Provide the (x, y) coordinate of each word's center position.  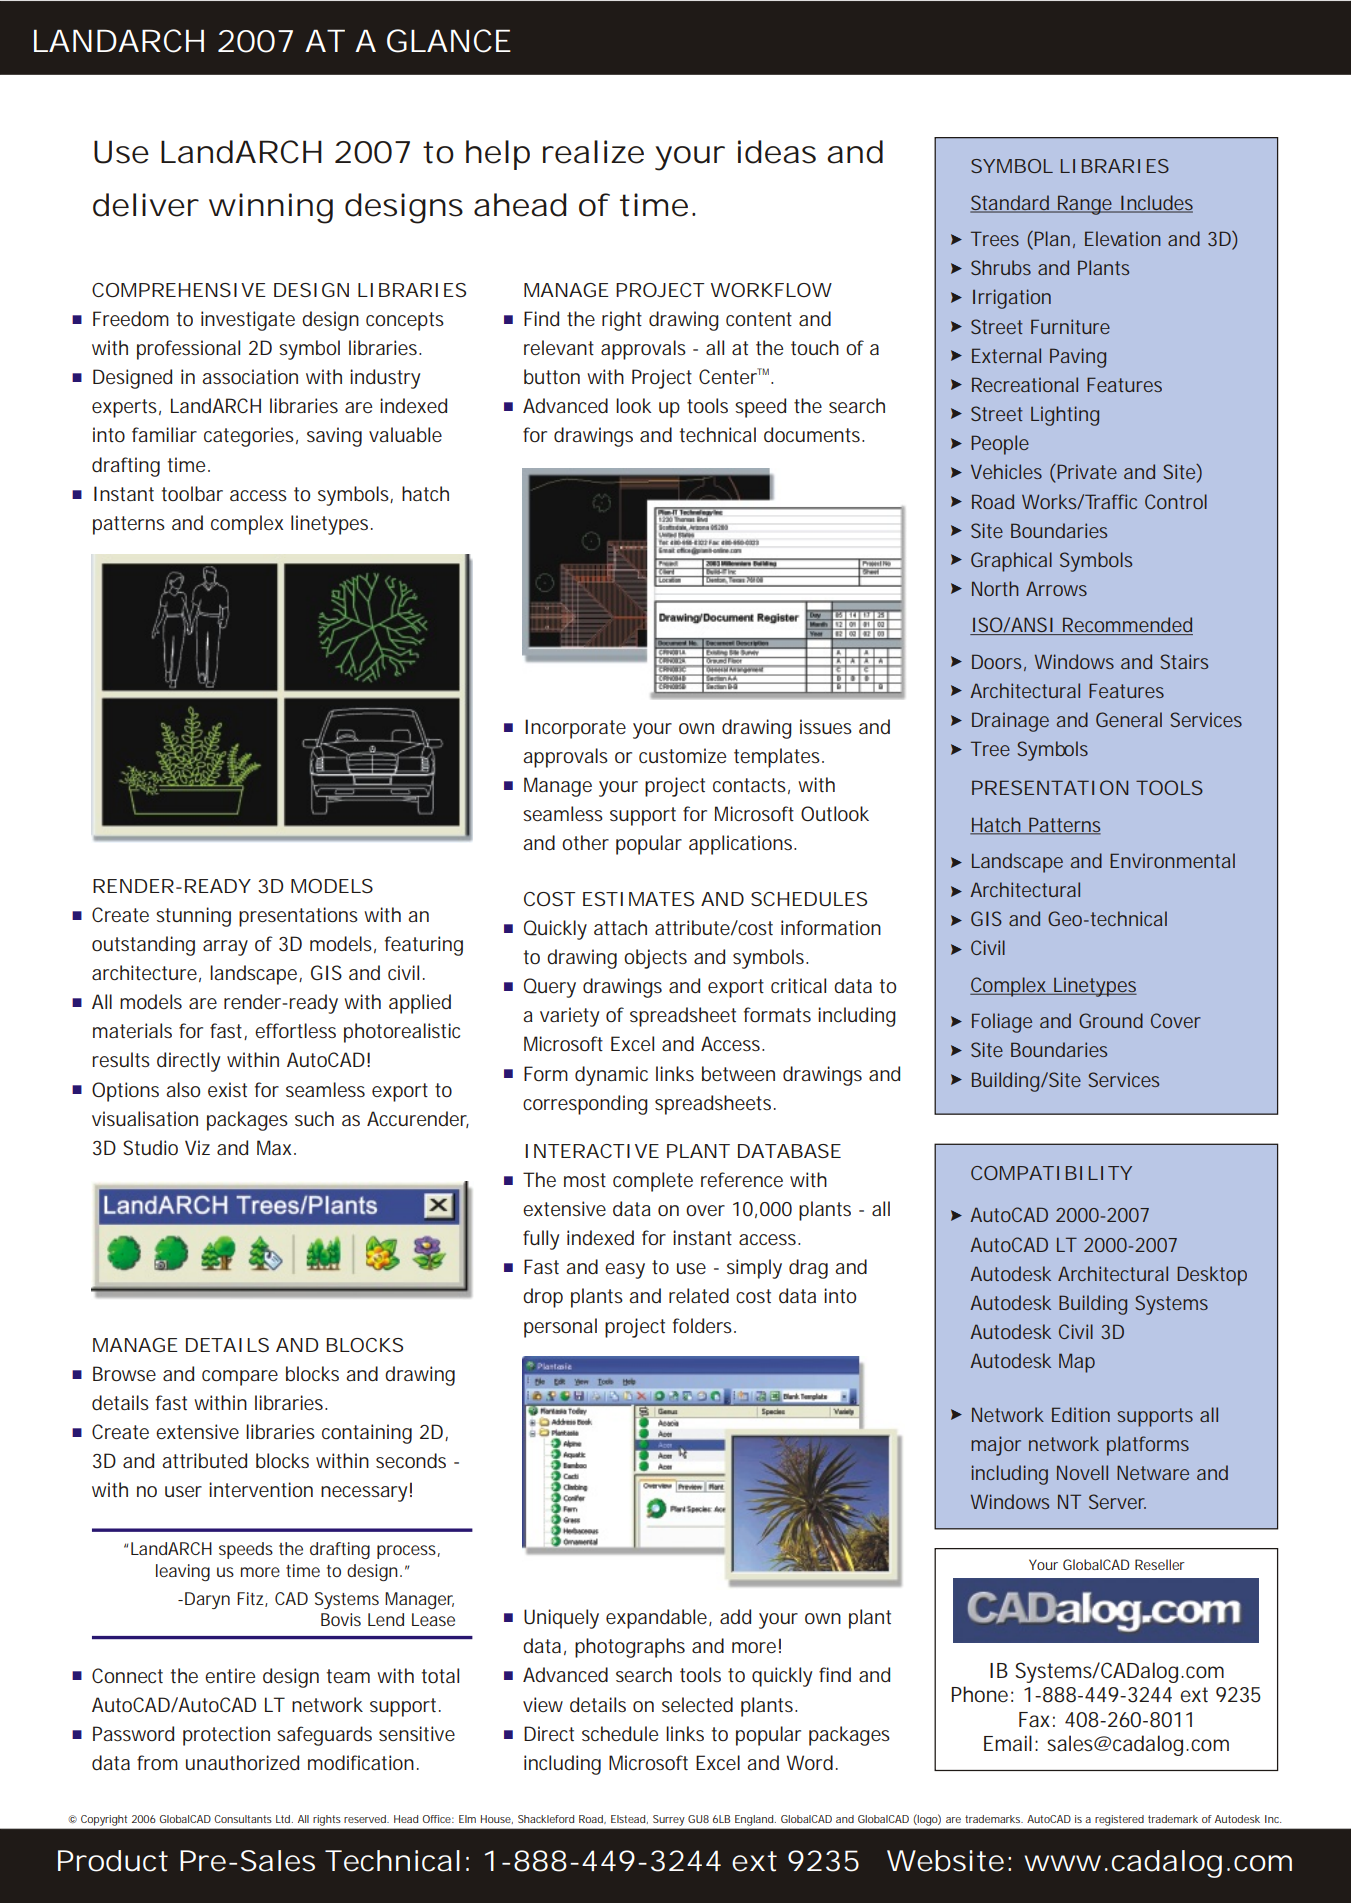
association (250, 376)
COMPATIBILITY (1051, 1173)
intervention (261, 1489)
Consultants (243, 1819)
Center (730, 376)
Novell (1082, 1472)
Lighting (1065, 416)
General (1129, 719)
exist (227, 1089)
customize (682, 755)
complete (653, 1182)
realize (593, 152)
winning (271, 208)
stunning (193, 917)
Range (1085, 205)
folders (704, 1325)
